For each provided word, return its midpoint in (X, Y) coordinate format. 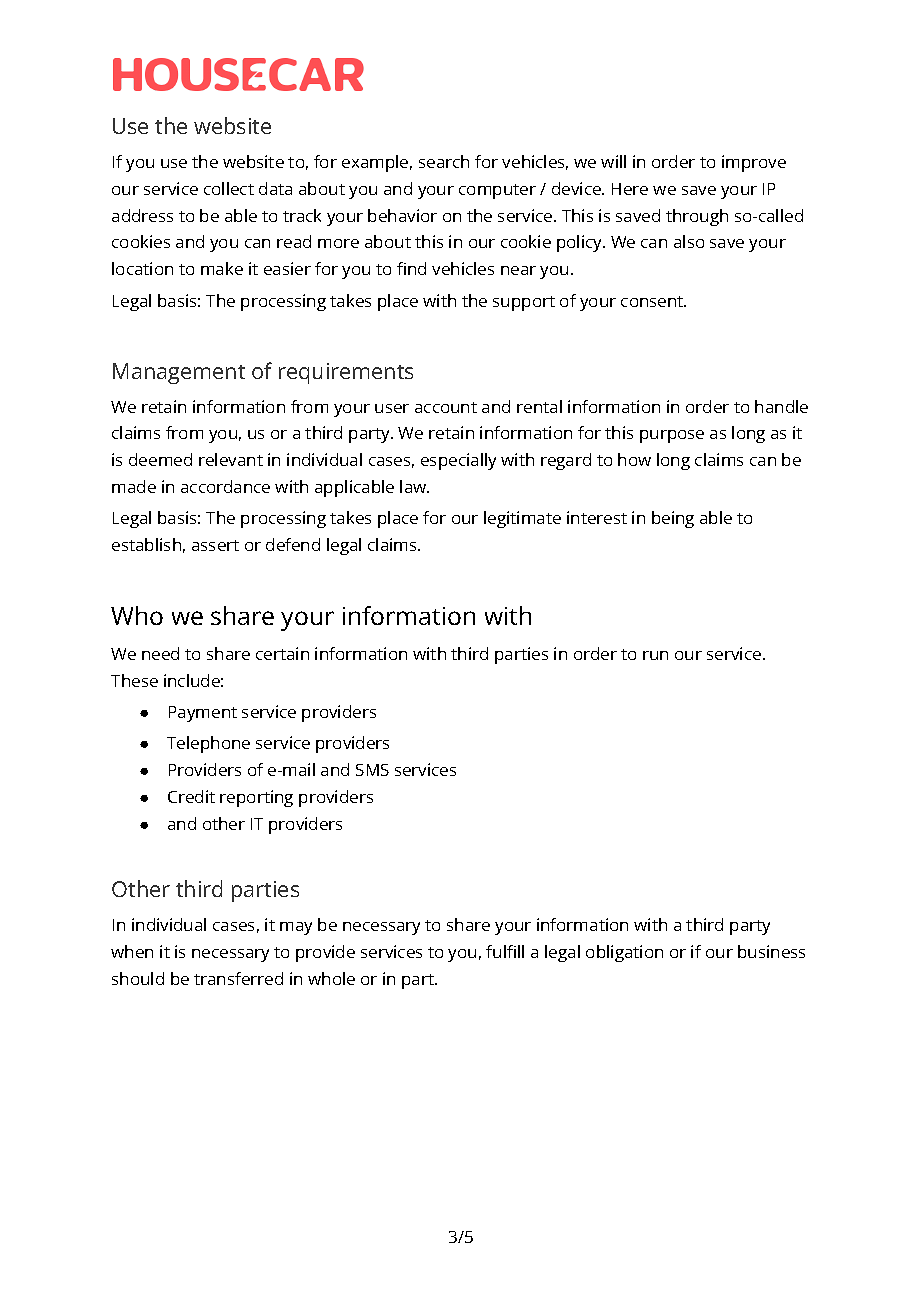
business (771, 951)
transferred (238, 978)
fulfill (505, 951)
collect (229, 188)
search (444, 161)
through (697, 217)
